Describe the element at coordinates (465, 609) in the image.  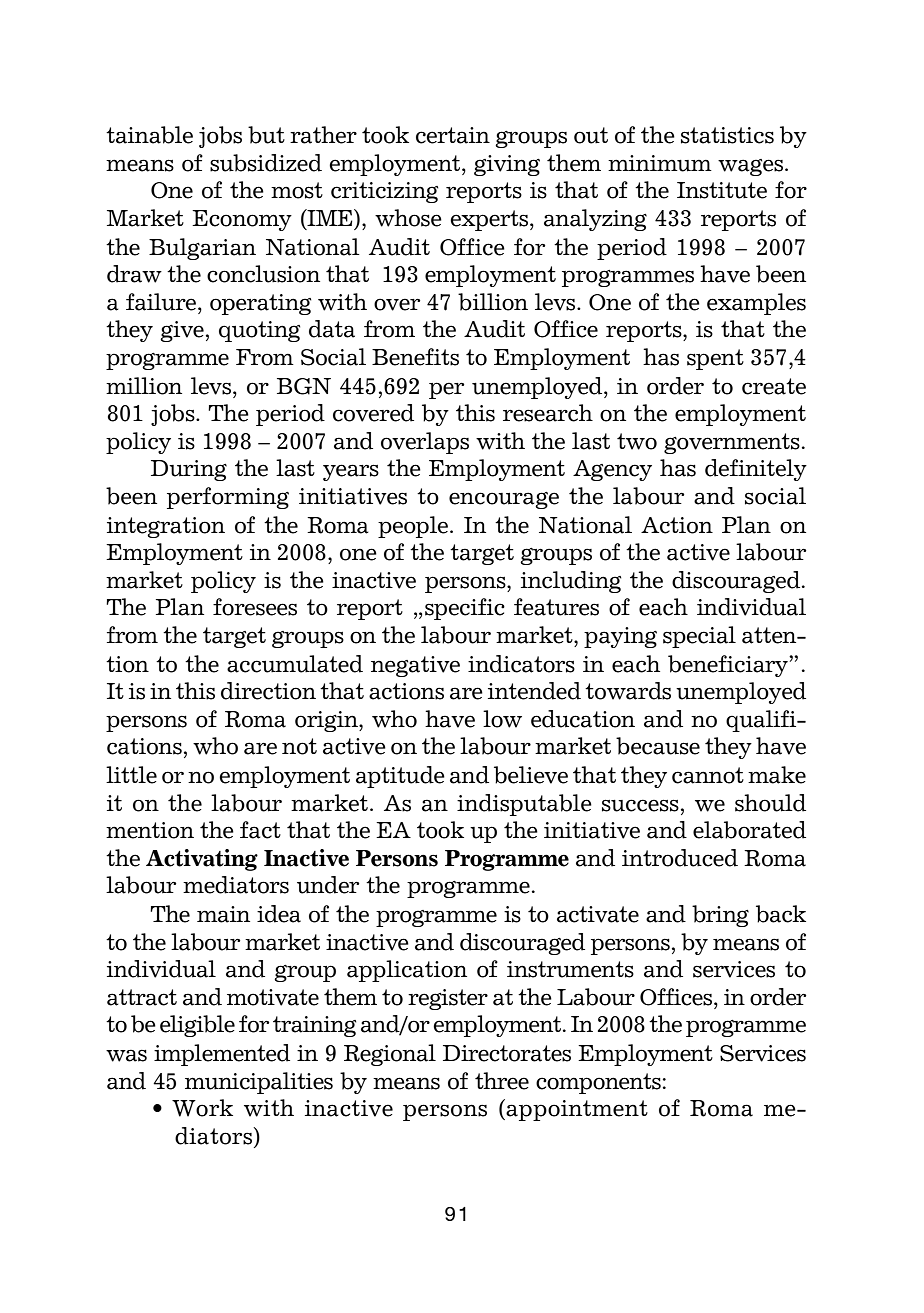
I see `specific` at that location.
